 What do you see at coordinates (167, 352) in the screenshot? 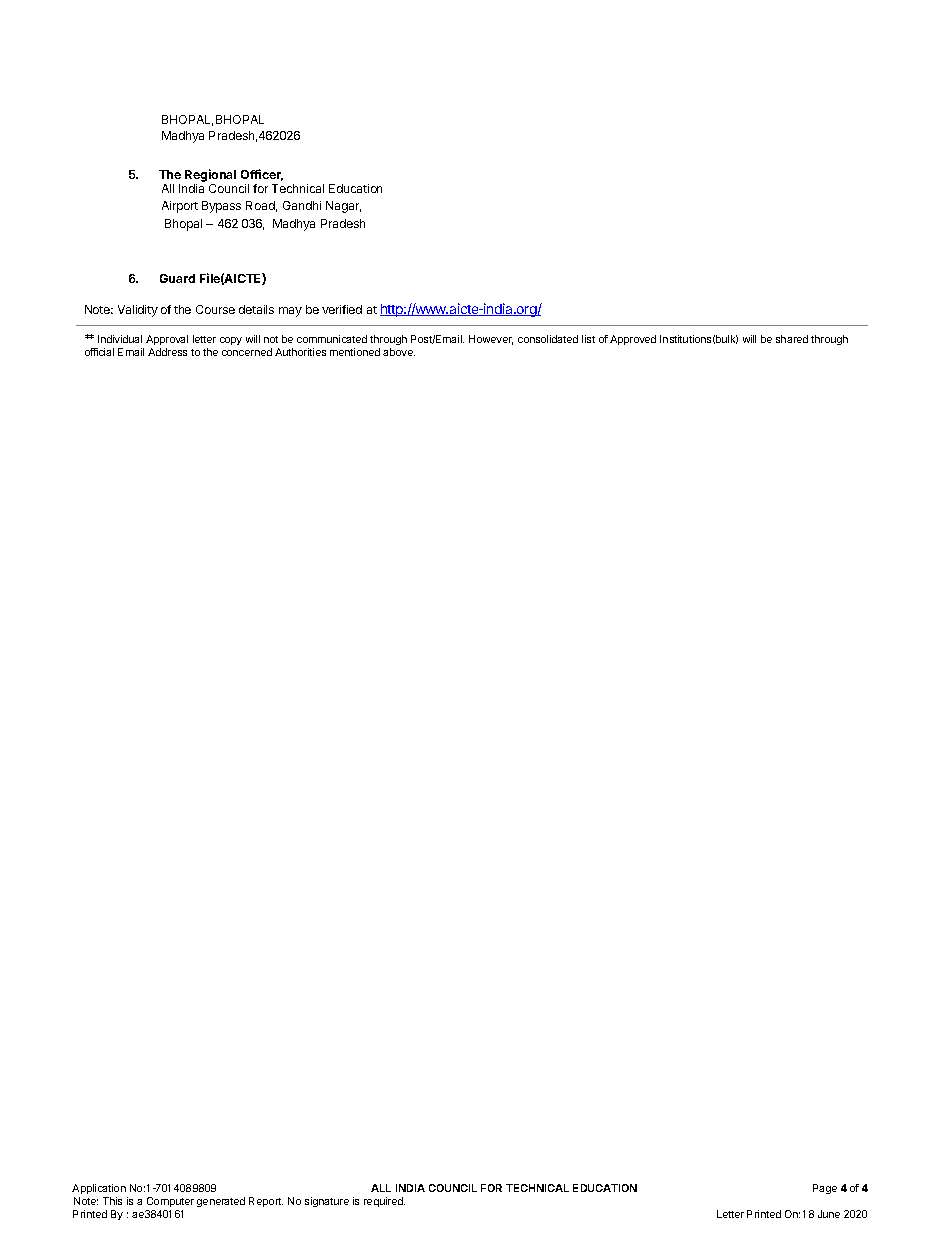
I see `Address` at bounding box center [167, 352].
